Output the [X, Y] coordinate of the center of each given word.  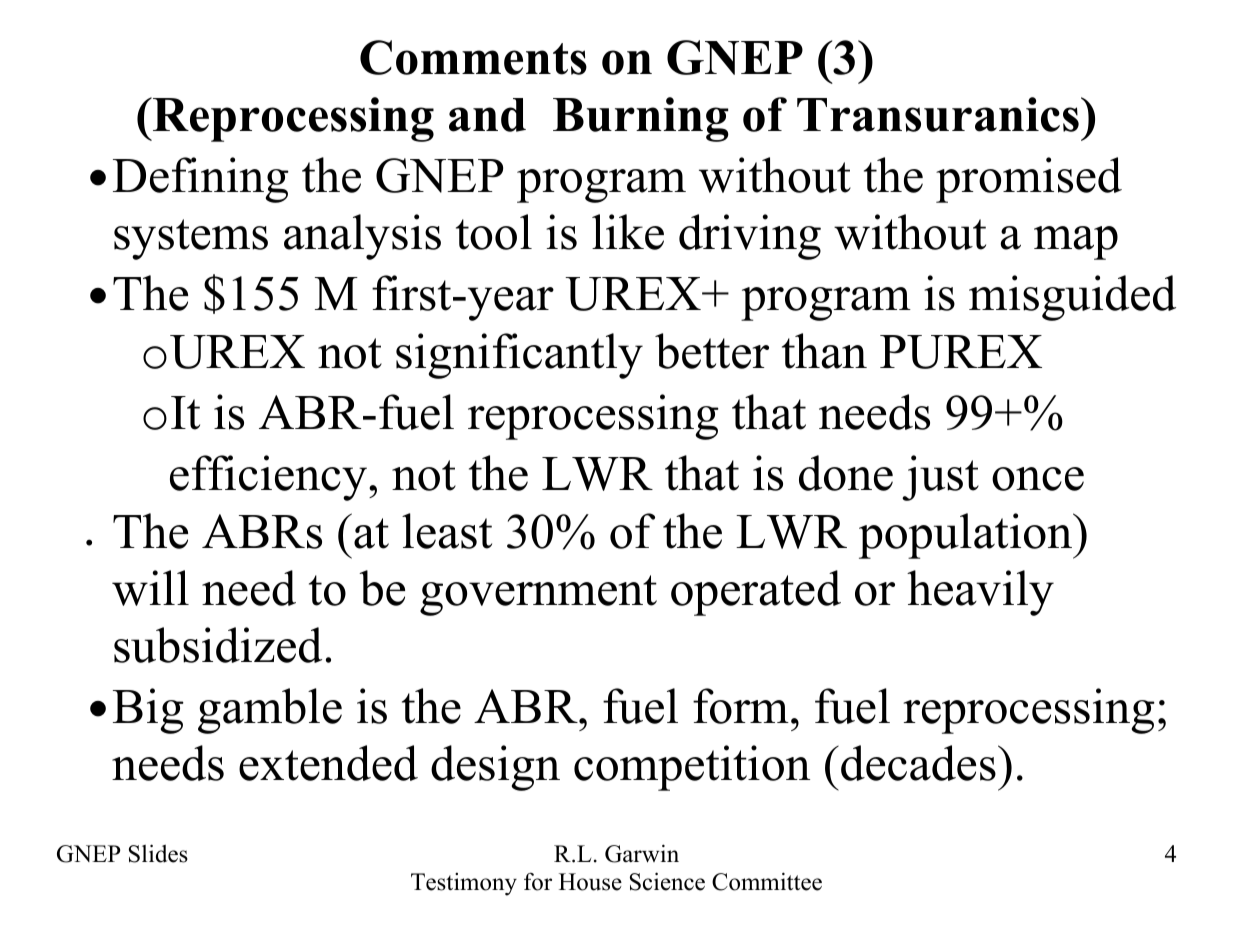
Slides [158, 853]
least [447, 531]
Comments [473, 57]
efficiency [268, 478]
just [940, 478]
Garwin [642, 853]
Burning [641, 119]
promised [1029, 180]
